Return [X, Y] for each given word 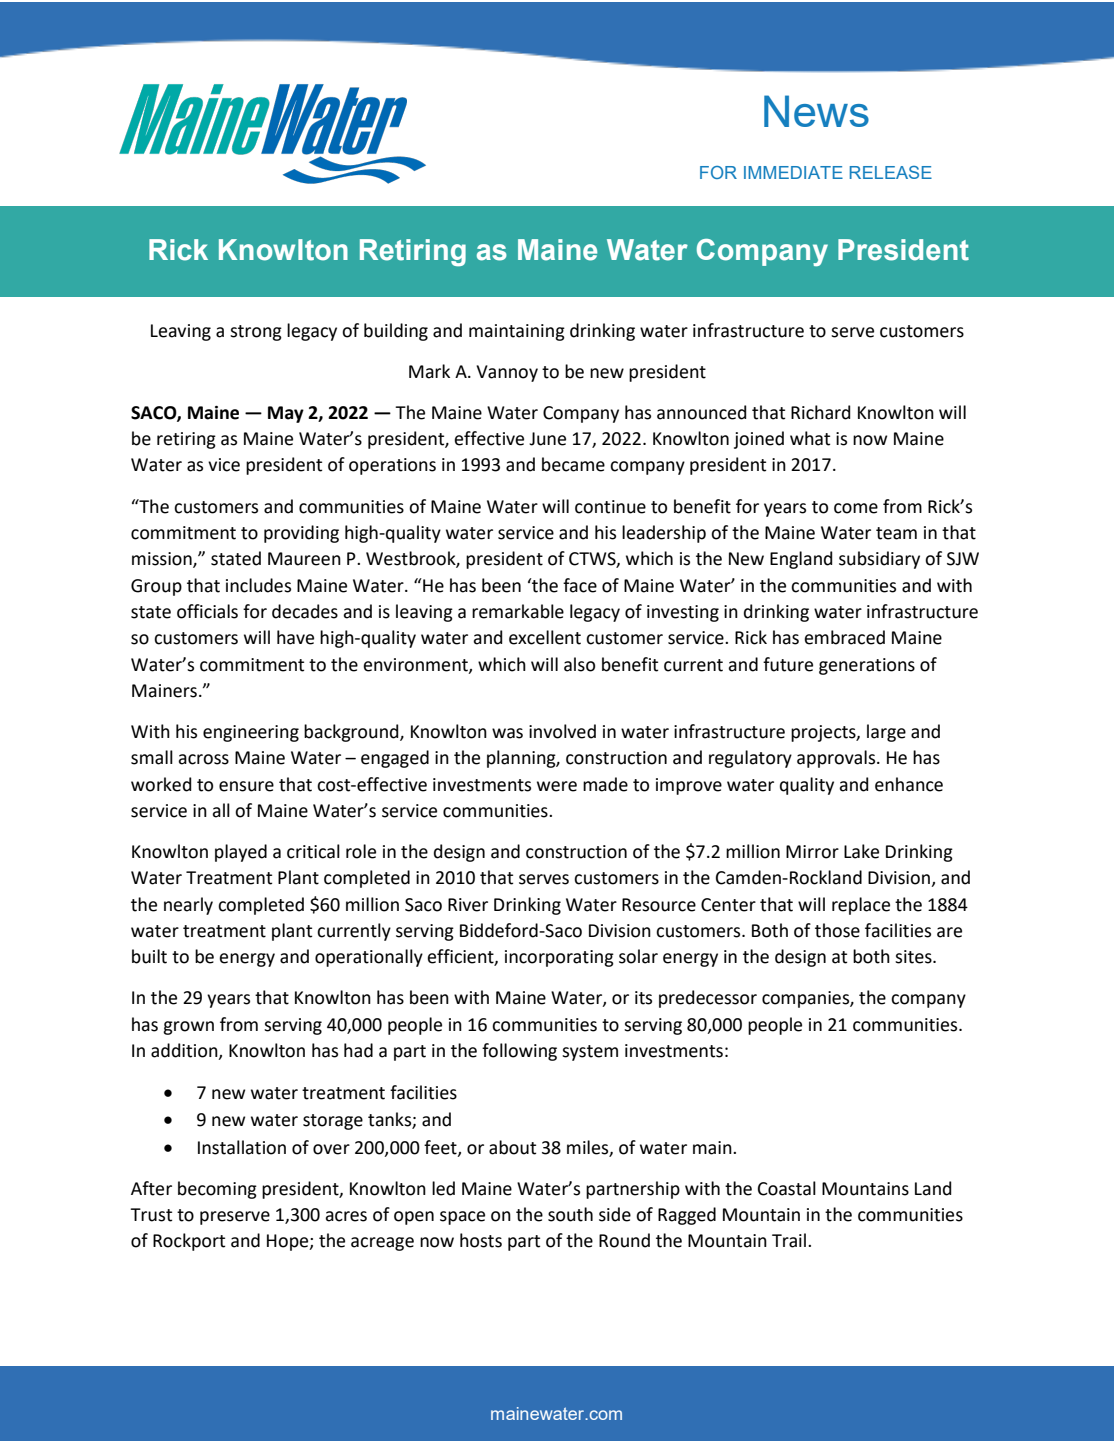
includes [258, 585]
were [557, 786]
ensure [246, 786]
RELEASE [891, 172]
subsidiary [879, 560]
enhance [909, 784]
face [580, 585]
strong [256, 333]
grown [188, 1028]
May [286, 414]
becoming [217, 1190]
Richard [820, 412]
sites [914, 957]
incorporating [559, 958]
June [547, 439]
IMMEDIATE [793, 172]
